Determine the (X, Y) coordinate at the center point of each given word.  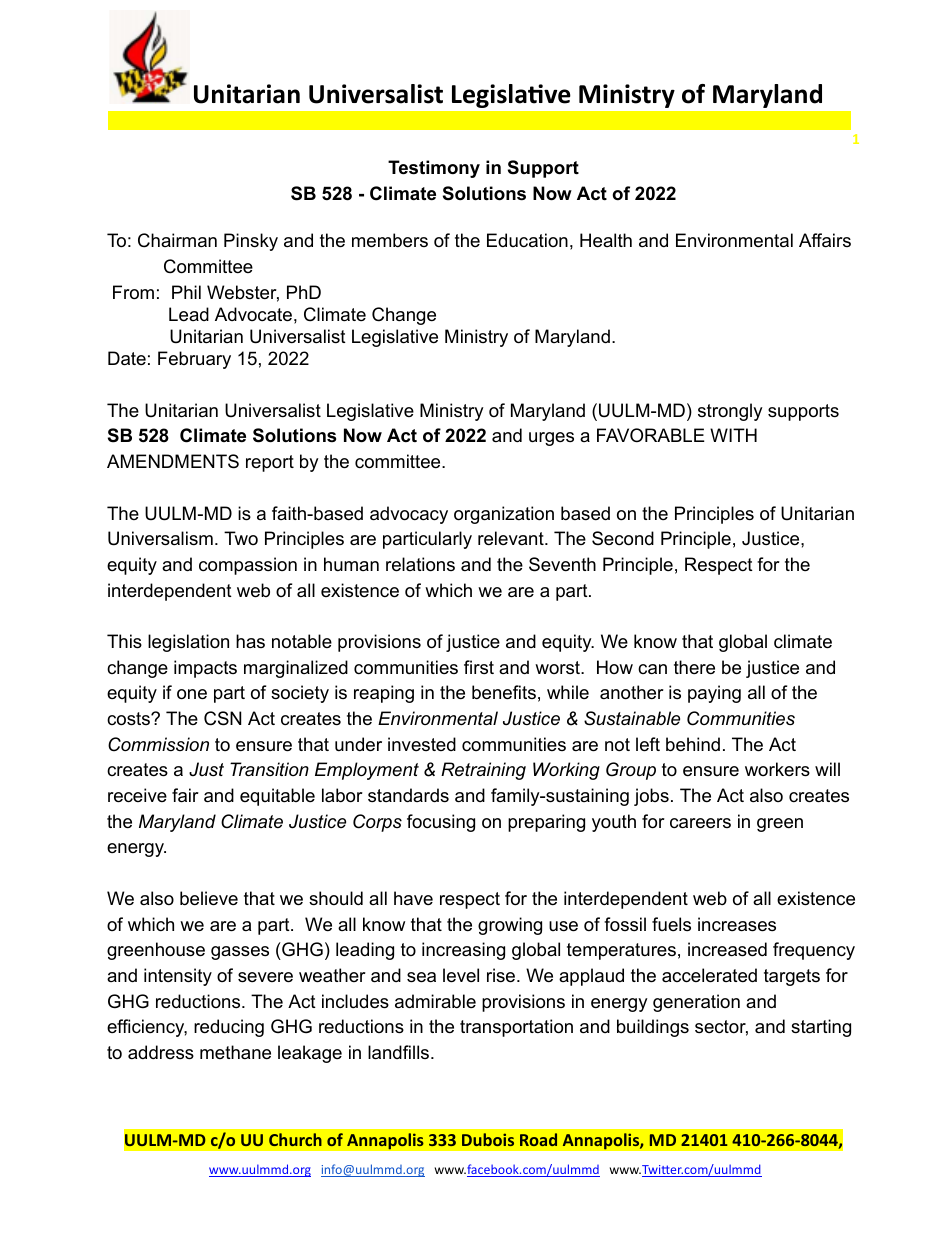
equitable (277, 797)
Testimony (434, 169)
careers (700, 823)
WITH (733, 435)
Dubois (488, 1139)
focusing (441, 823)
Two (241, 538)
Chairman (177, 240)
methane (235, 1052)
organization (504, 515)
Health (606, 240)
